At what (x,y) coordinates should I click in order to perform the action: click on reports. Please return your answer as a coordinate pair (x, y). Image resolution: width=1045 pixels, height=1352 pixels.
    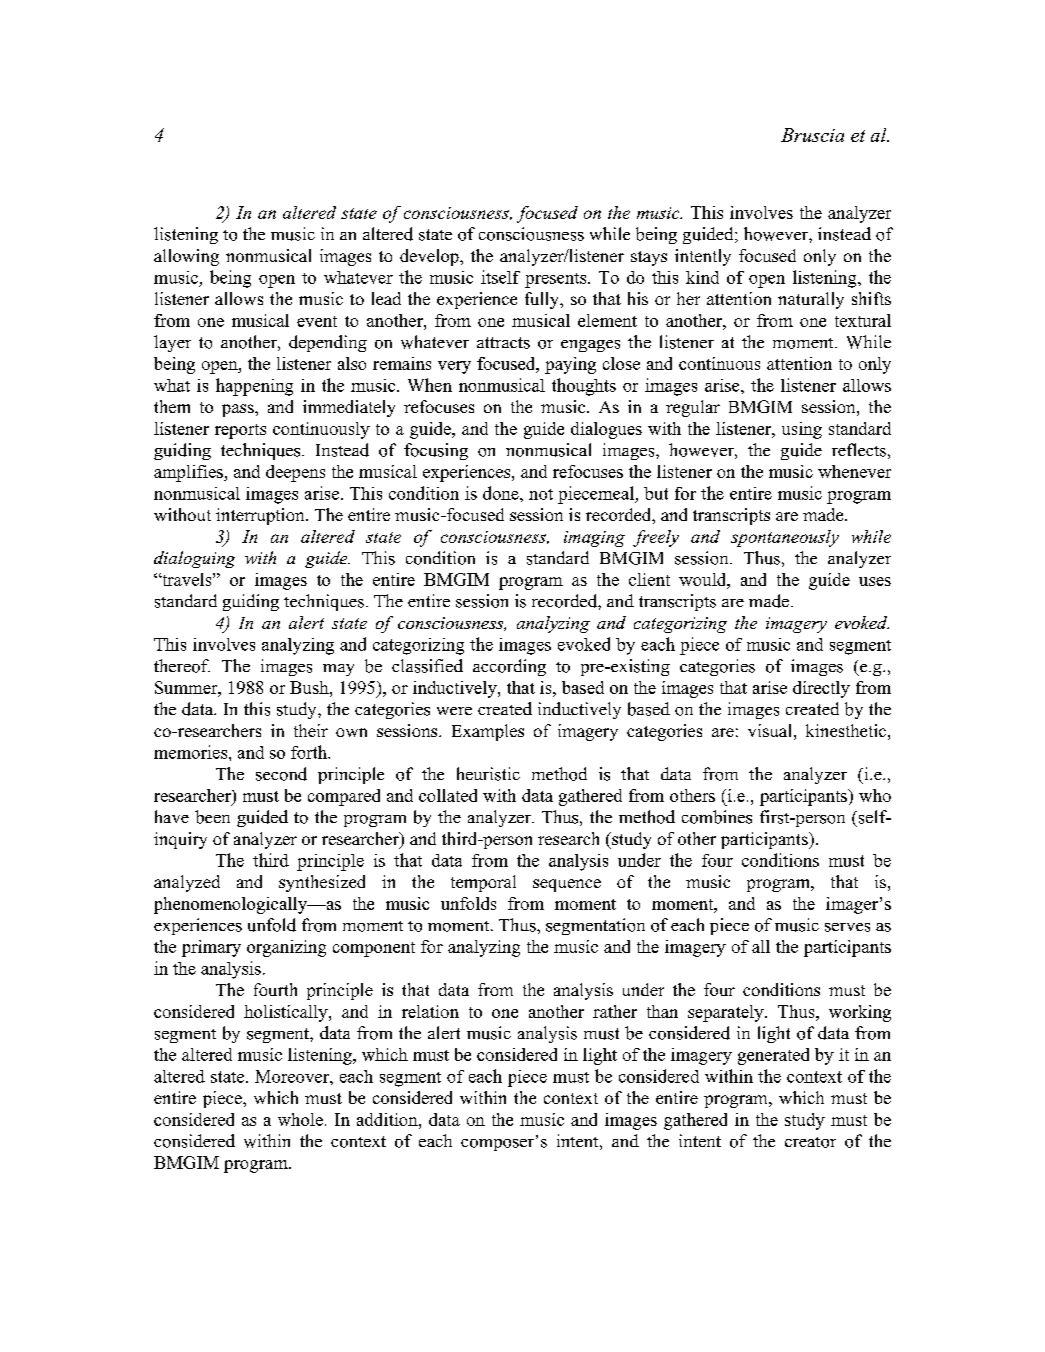
    Looking at the image, I should click on (240, 431).
